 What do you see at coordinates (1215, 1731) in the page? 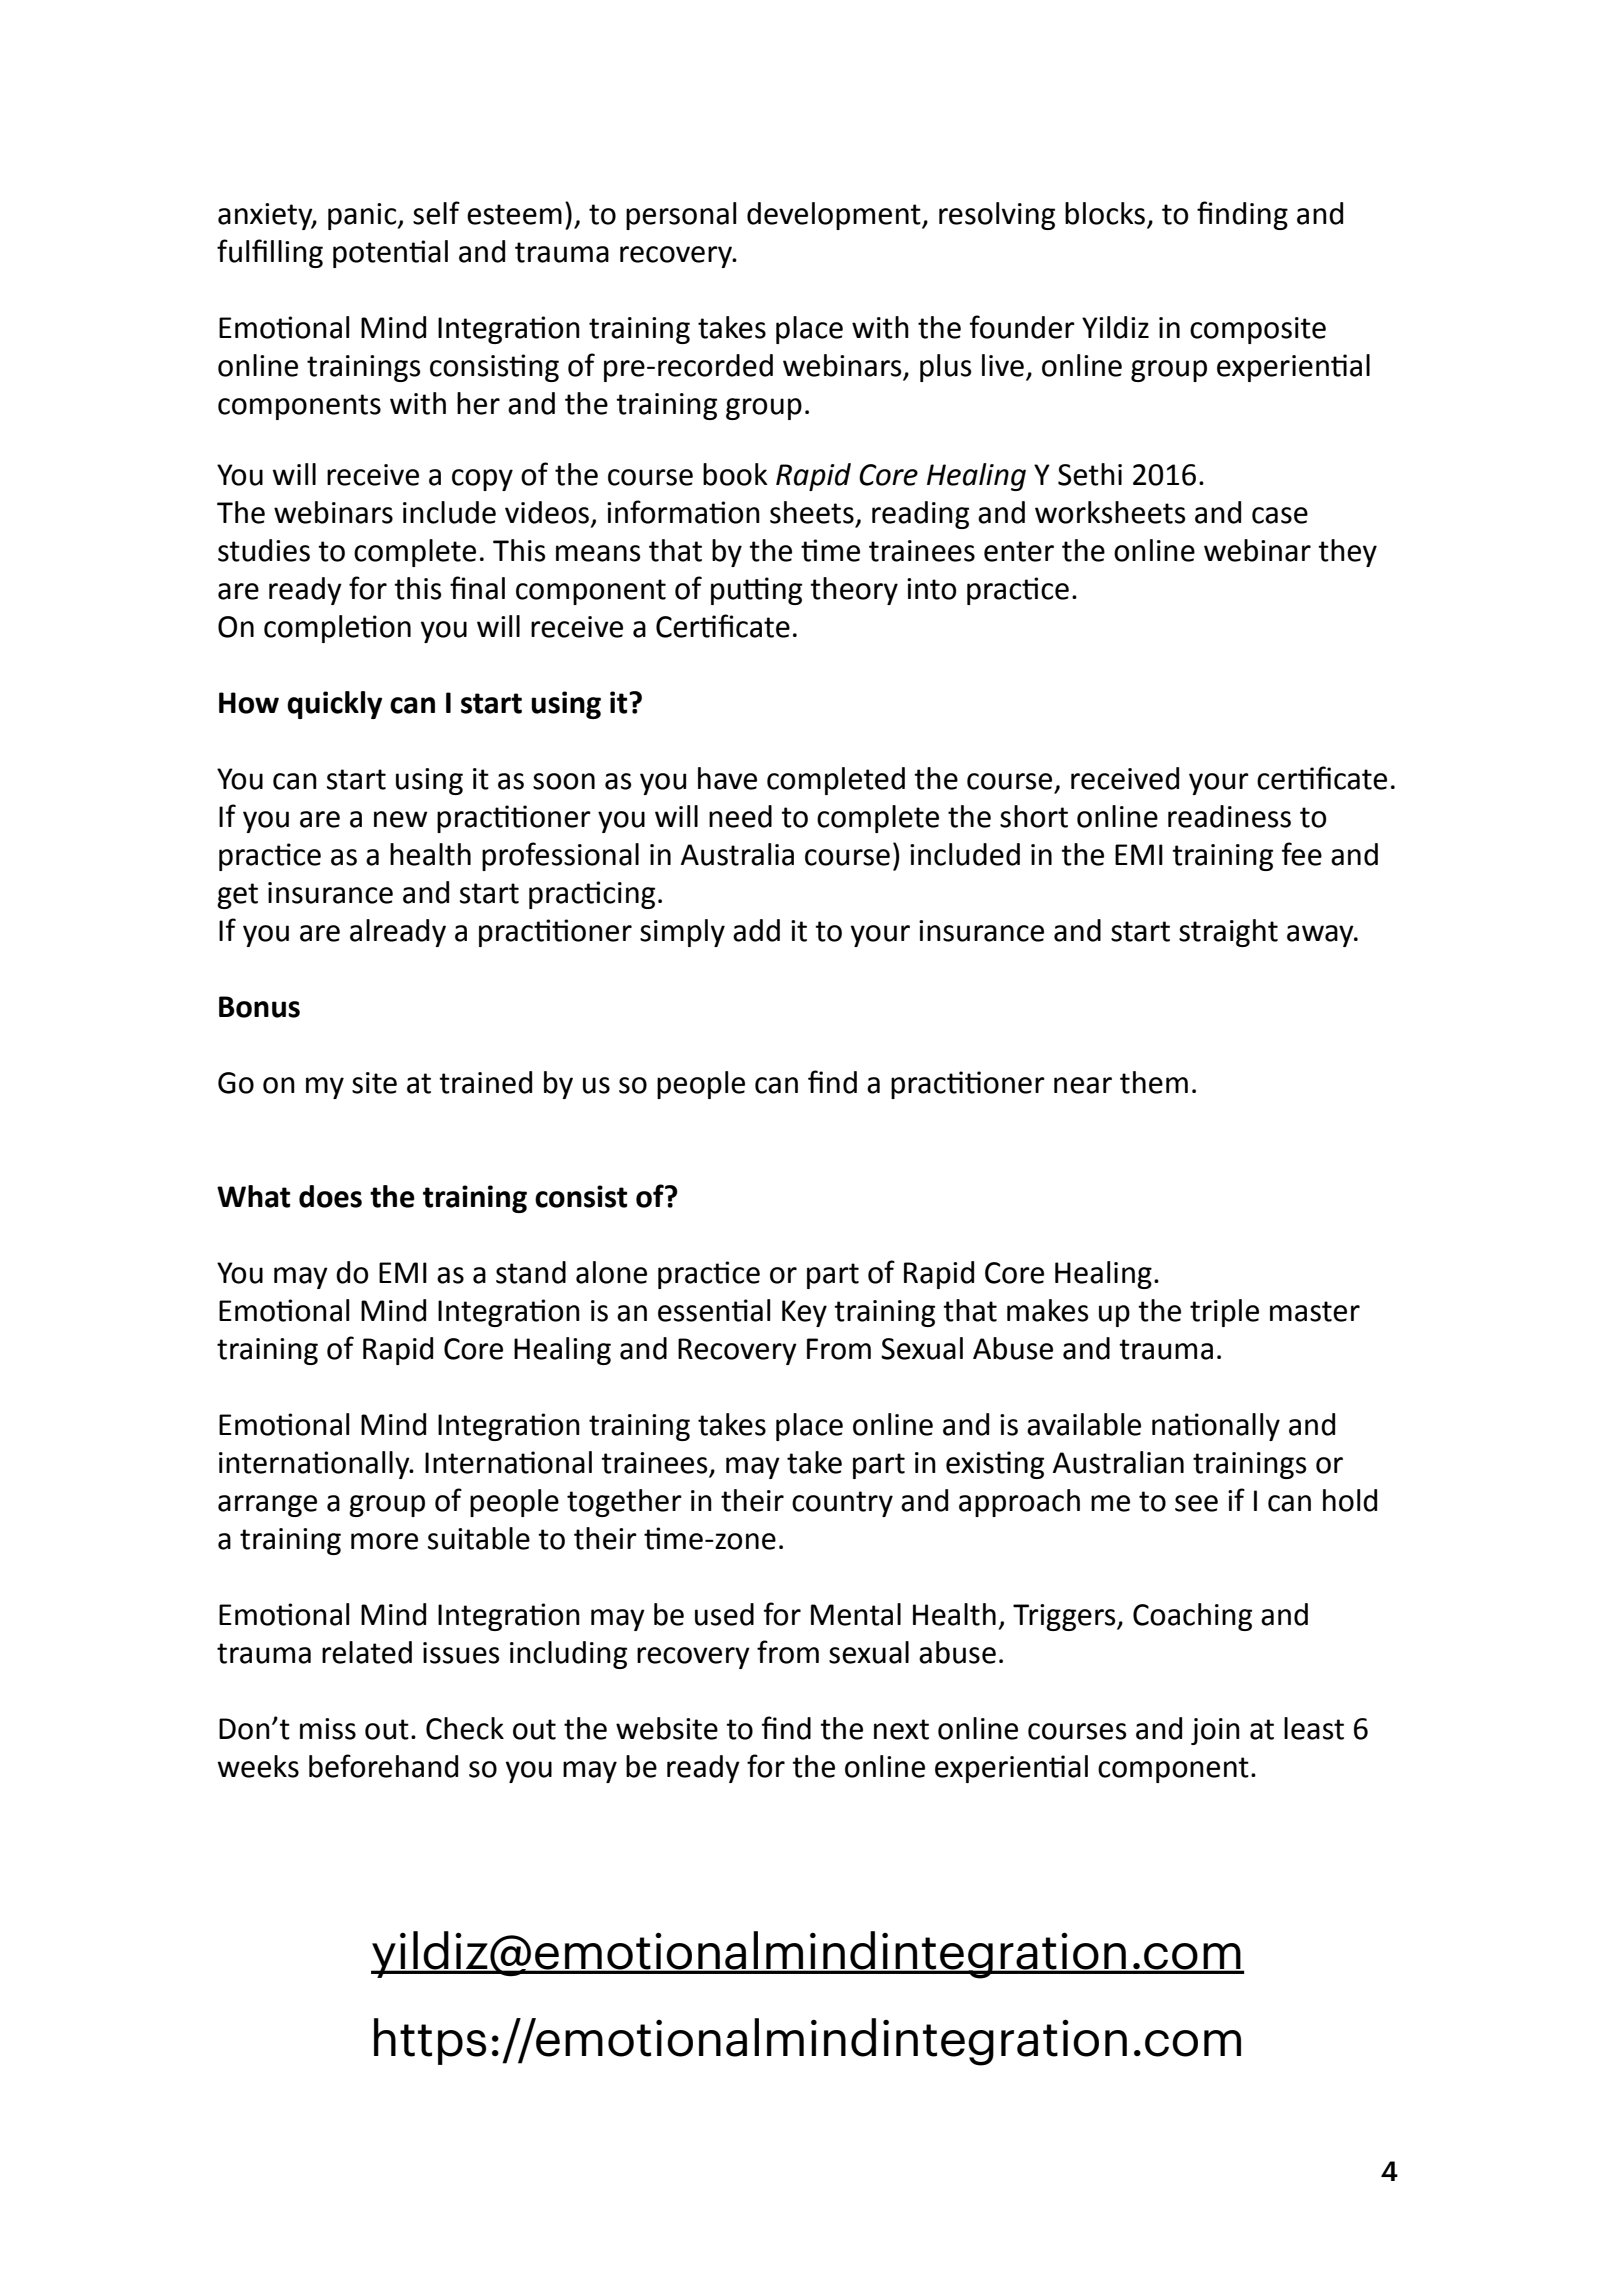
I see `join` at bounding box center [1215, 1731].
